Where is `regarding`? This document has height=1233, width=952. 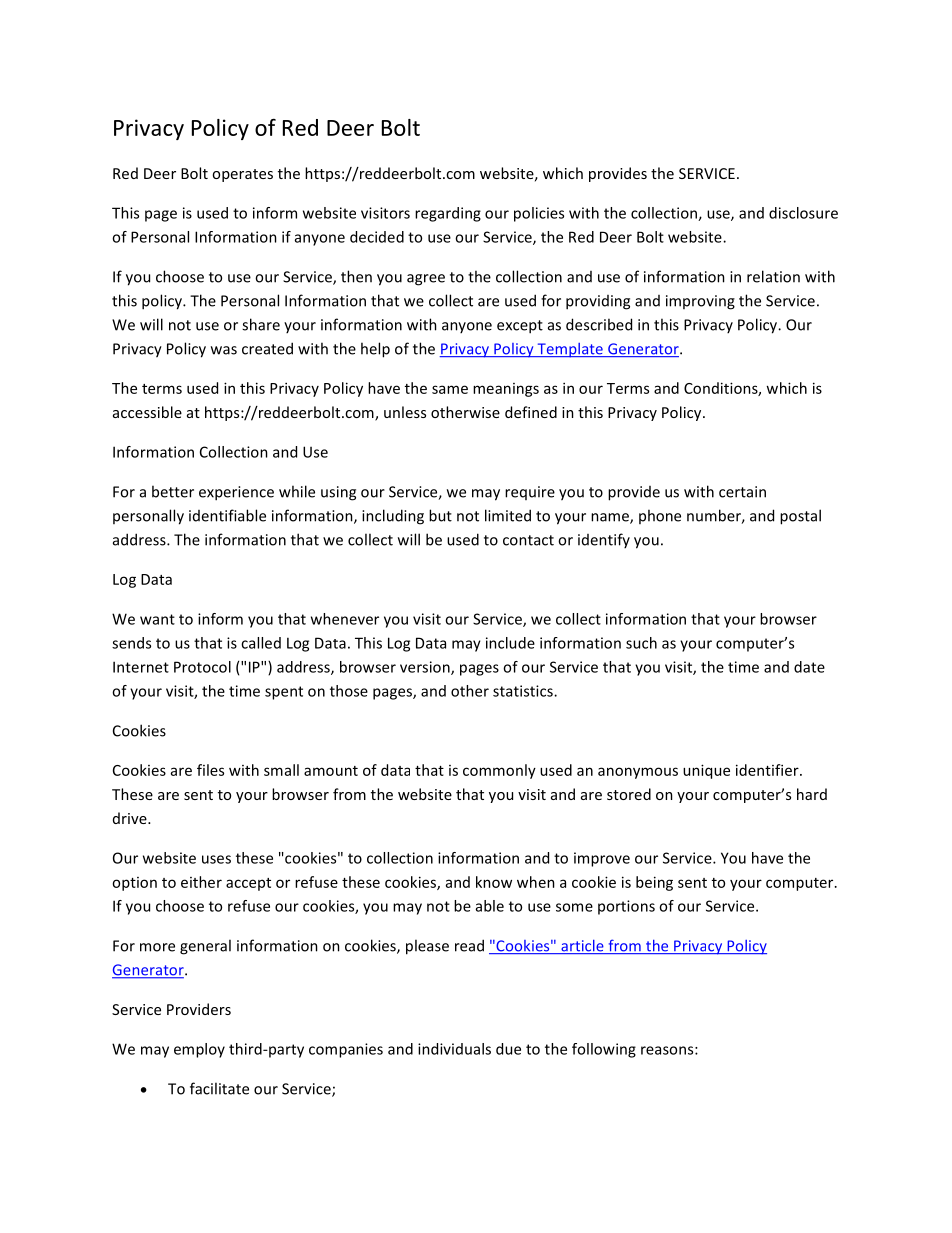 regarding is located at coordinates (448, 214).
